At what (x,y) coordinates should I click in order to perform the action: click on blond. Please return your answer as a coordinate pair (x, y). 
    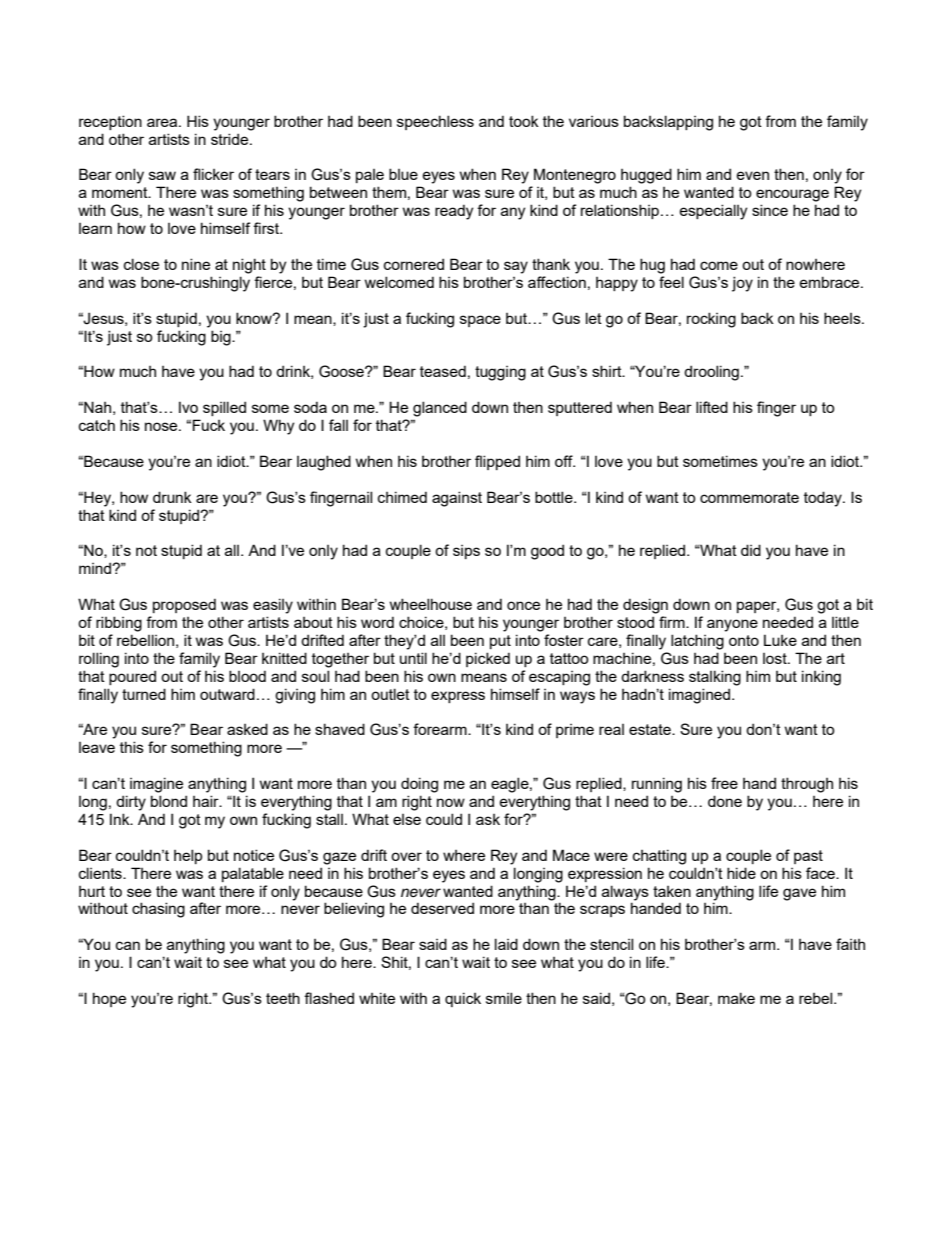
    Looking at the image, I should click on (169, 801).
